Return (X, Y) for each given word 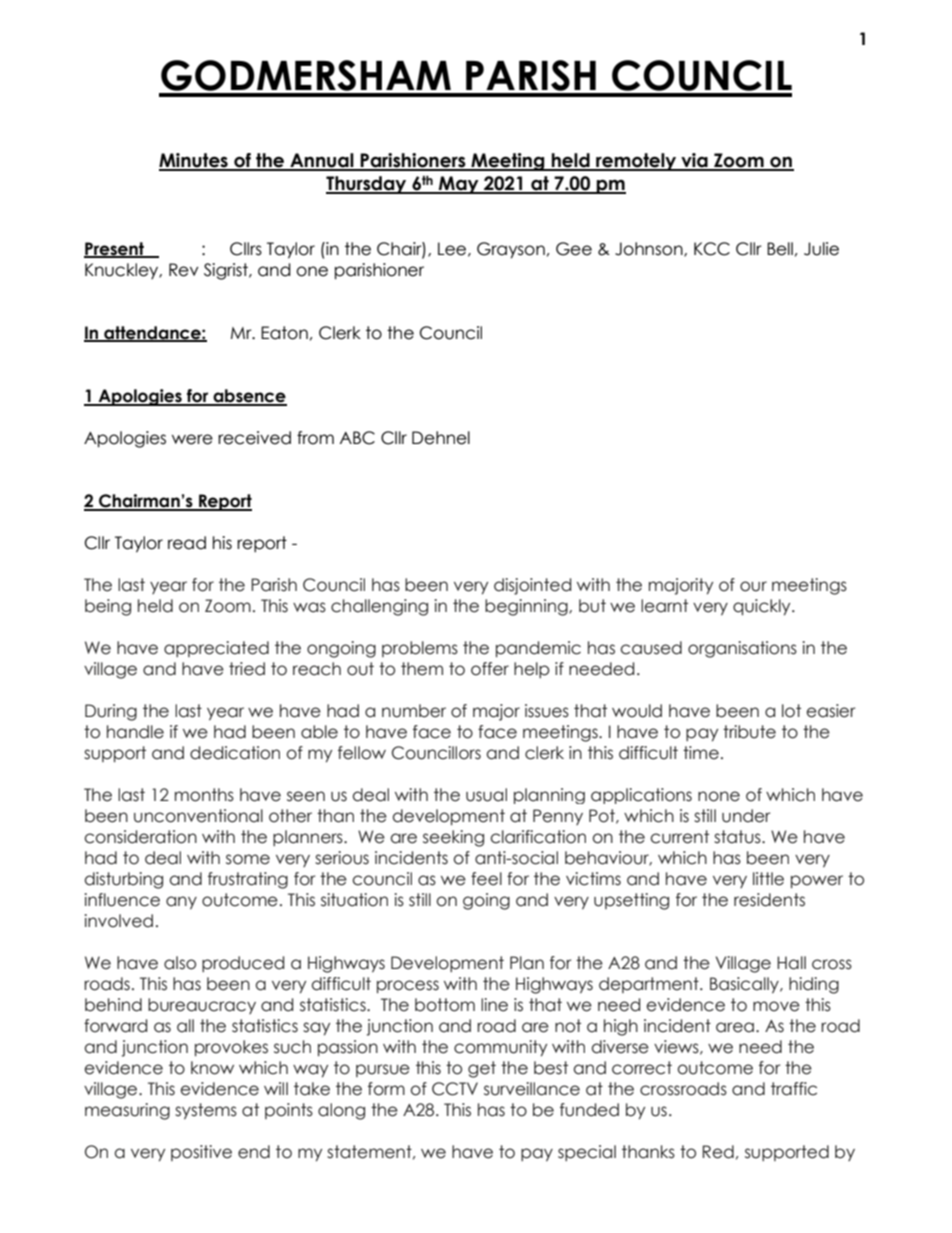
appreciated (216, 649)
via (694, 161)
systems (206, 1111)
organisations (742, 649)
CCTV (455, 1089)
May (459, 185)
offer (490, 669)
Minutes (194, 161)
